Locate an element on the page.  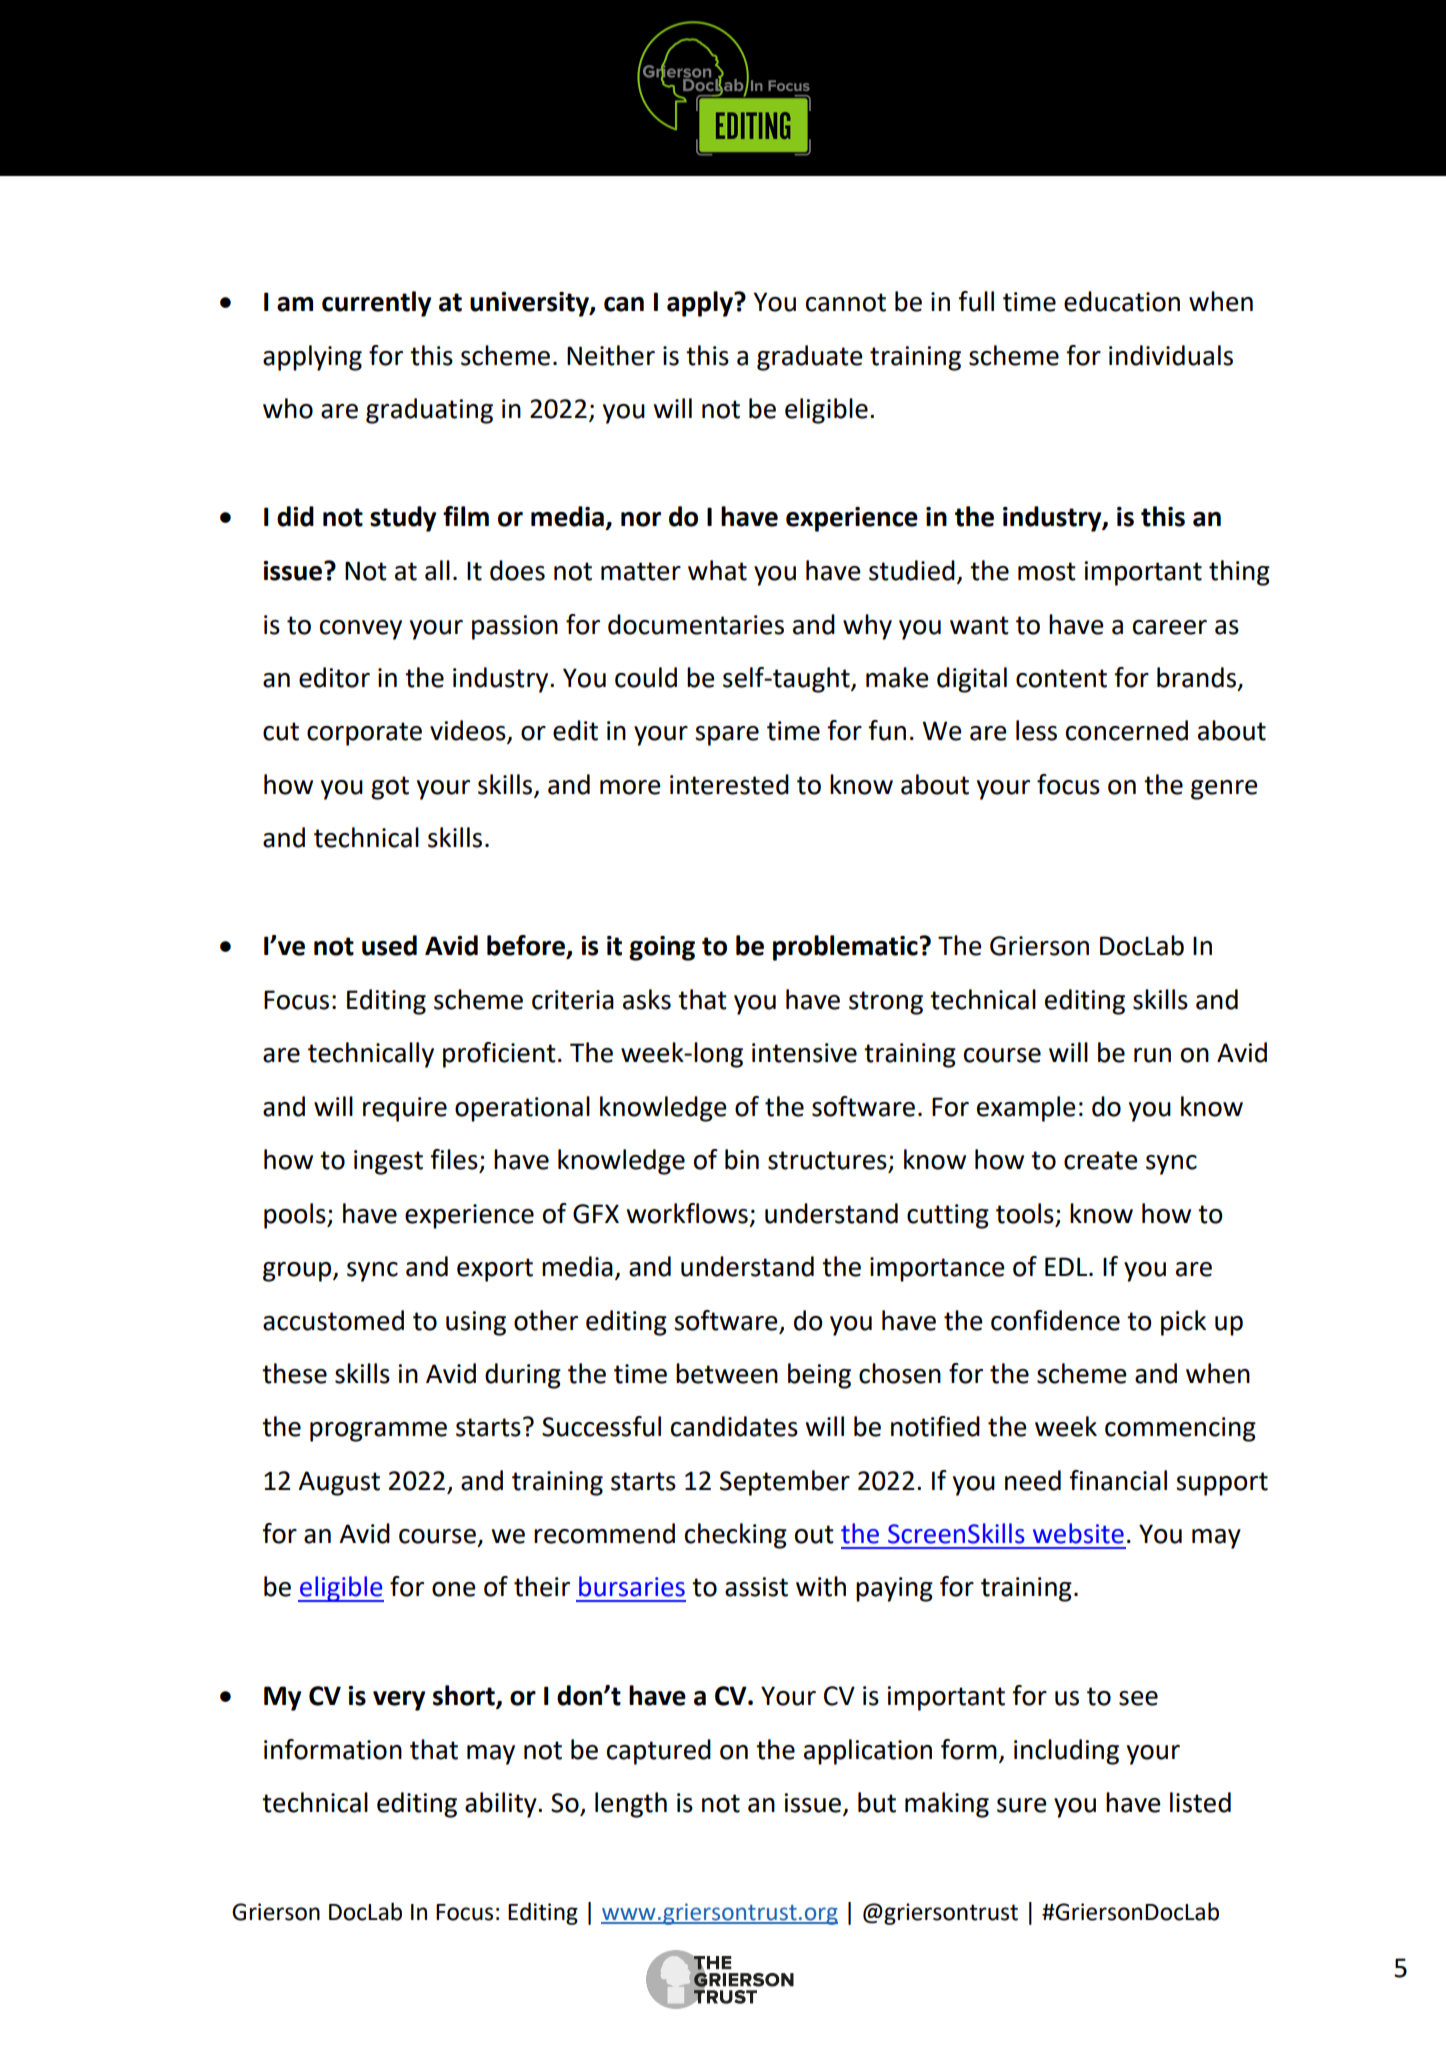
concerned is located at coordinates (1127, 730).
